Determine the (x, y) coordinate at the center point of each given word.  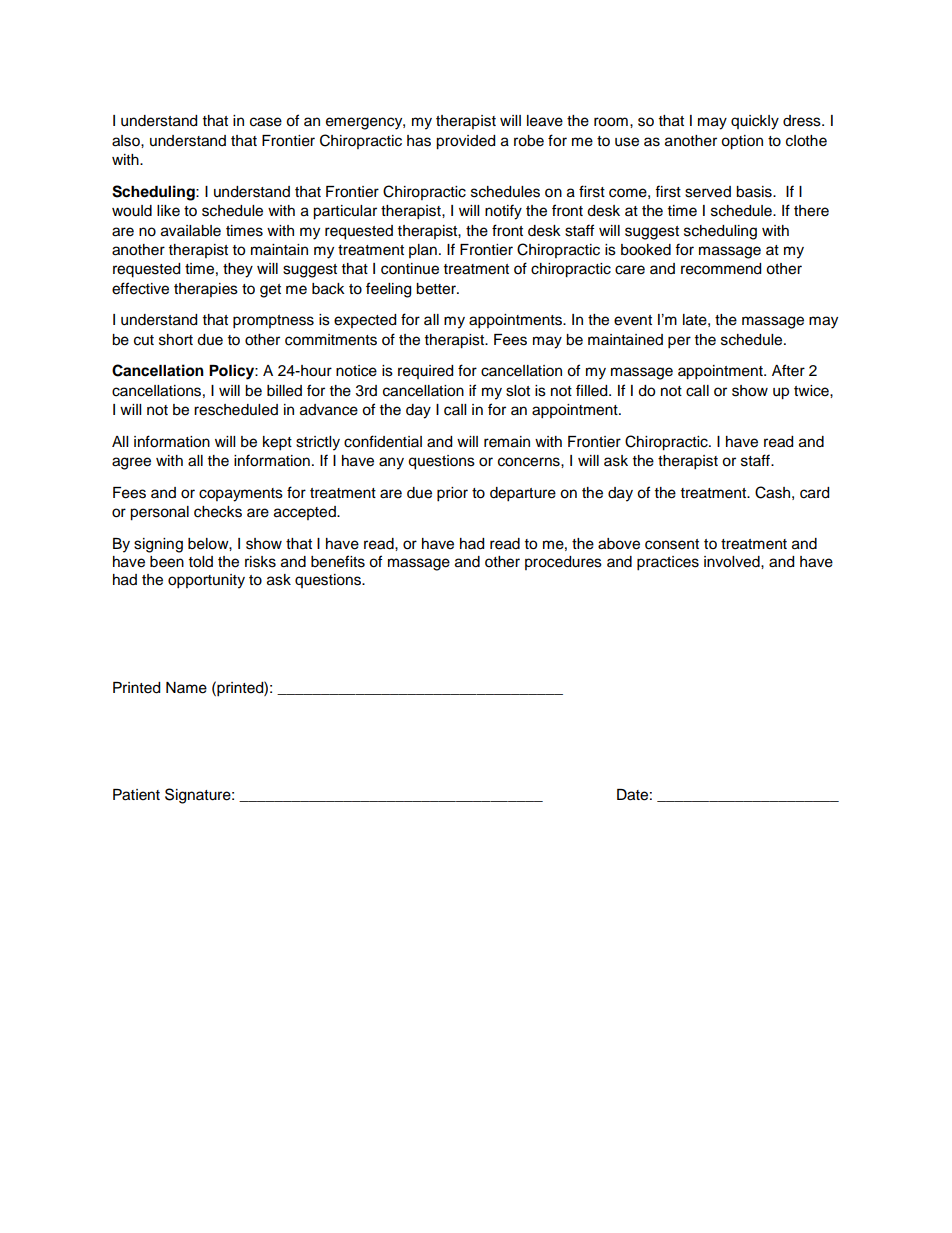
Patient (136, 795)
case (266, 122)
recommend (721, 269)
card (814, 493)
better (437, 289)
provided (465, 142)
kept (277, 443)
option (742, 142)
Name (186, 688)
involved (733, 562)
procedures (563, 563)
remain (507, 442)
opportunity (206, 581)
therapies (206, 290)
